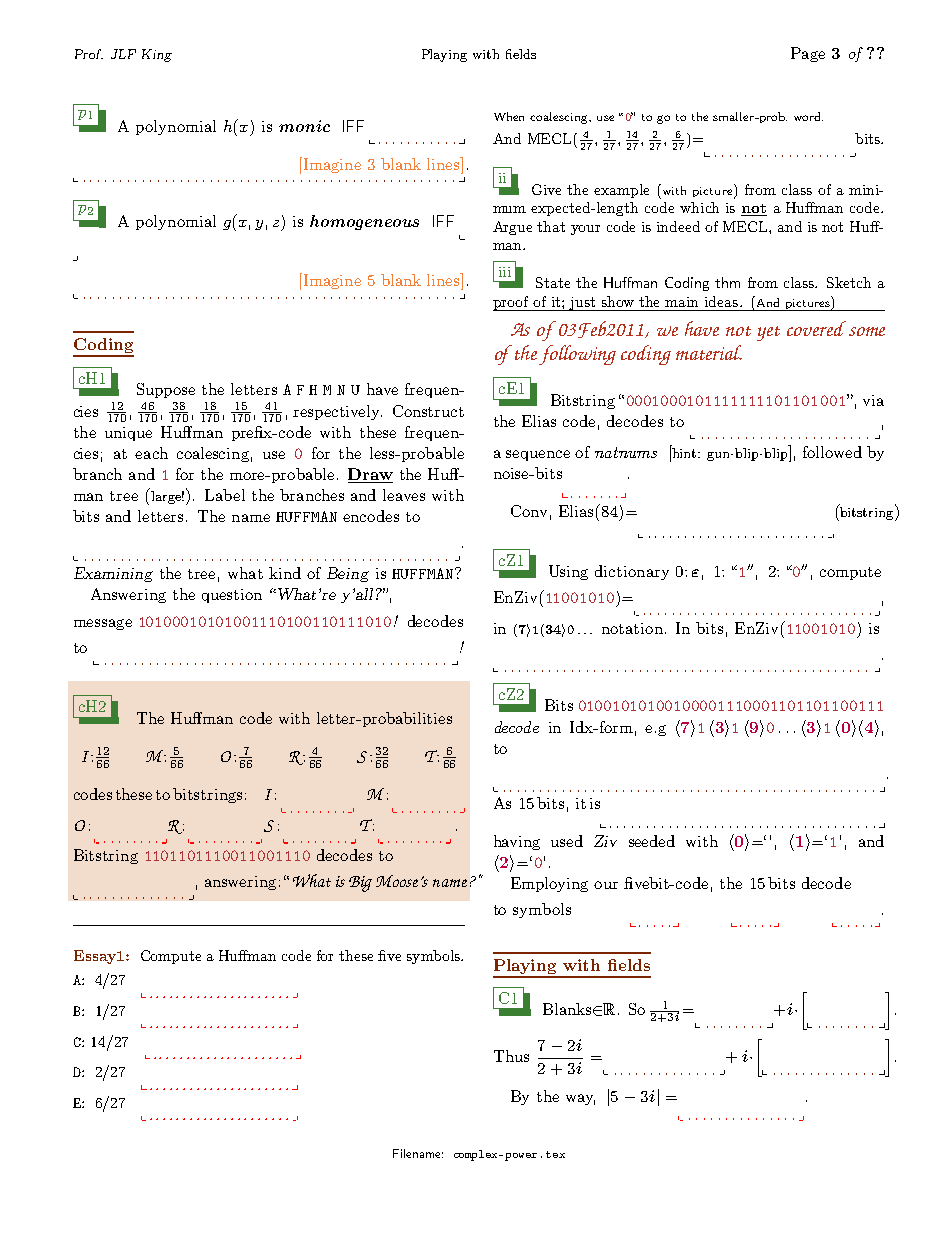  Describe the element at coordinates (580, 1099) in the document. I see `way` at that location.
